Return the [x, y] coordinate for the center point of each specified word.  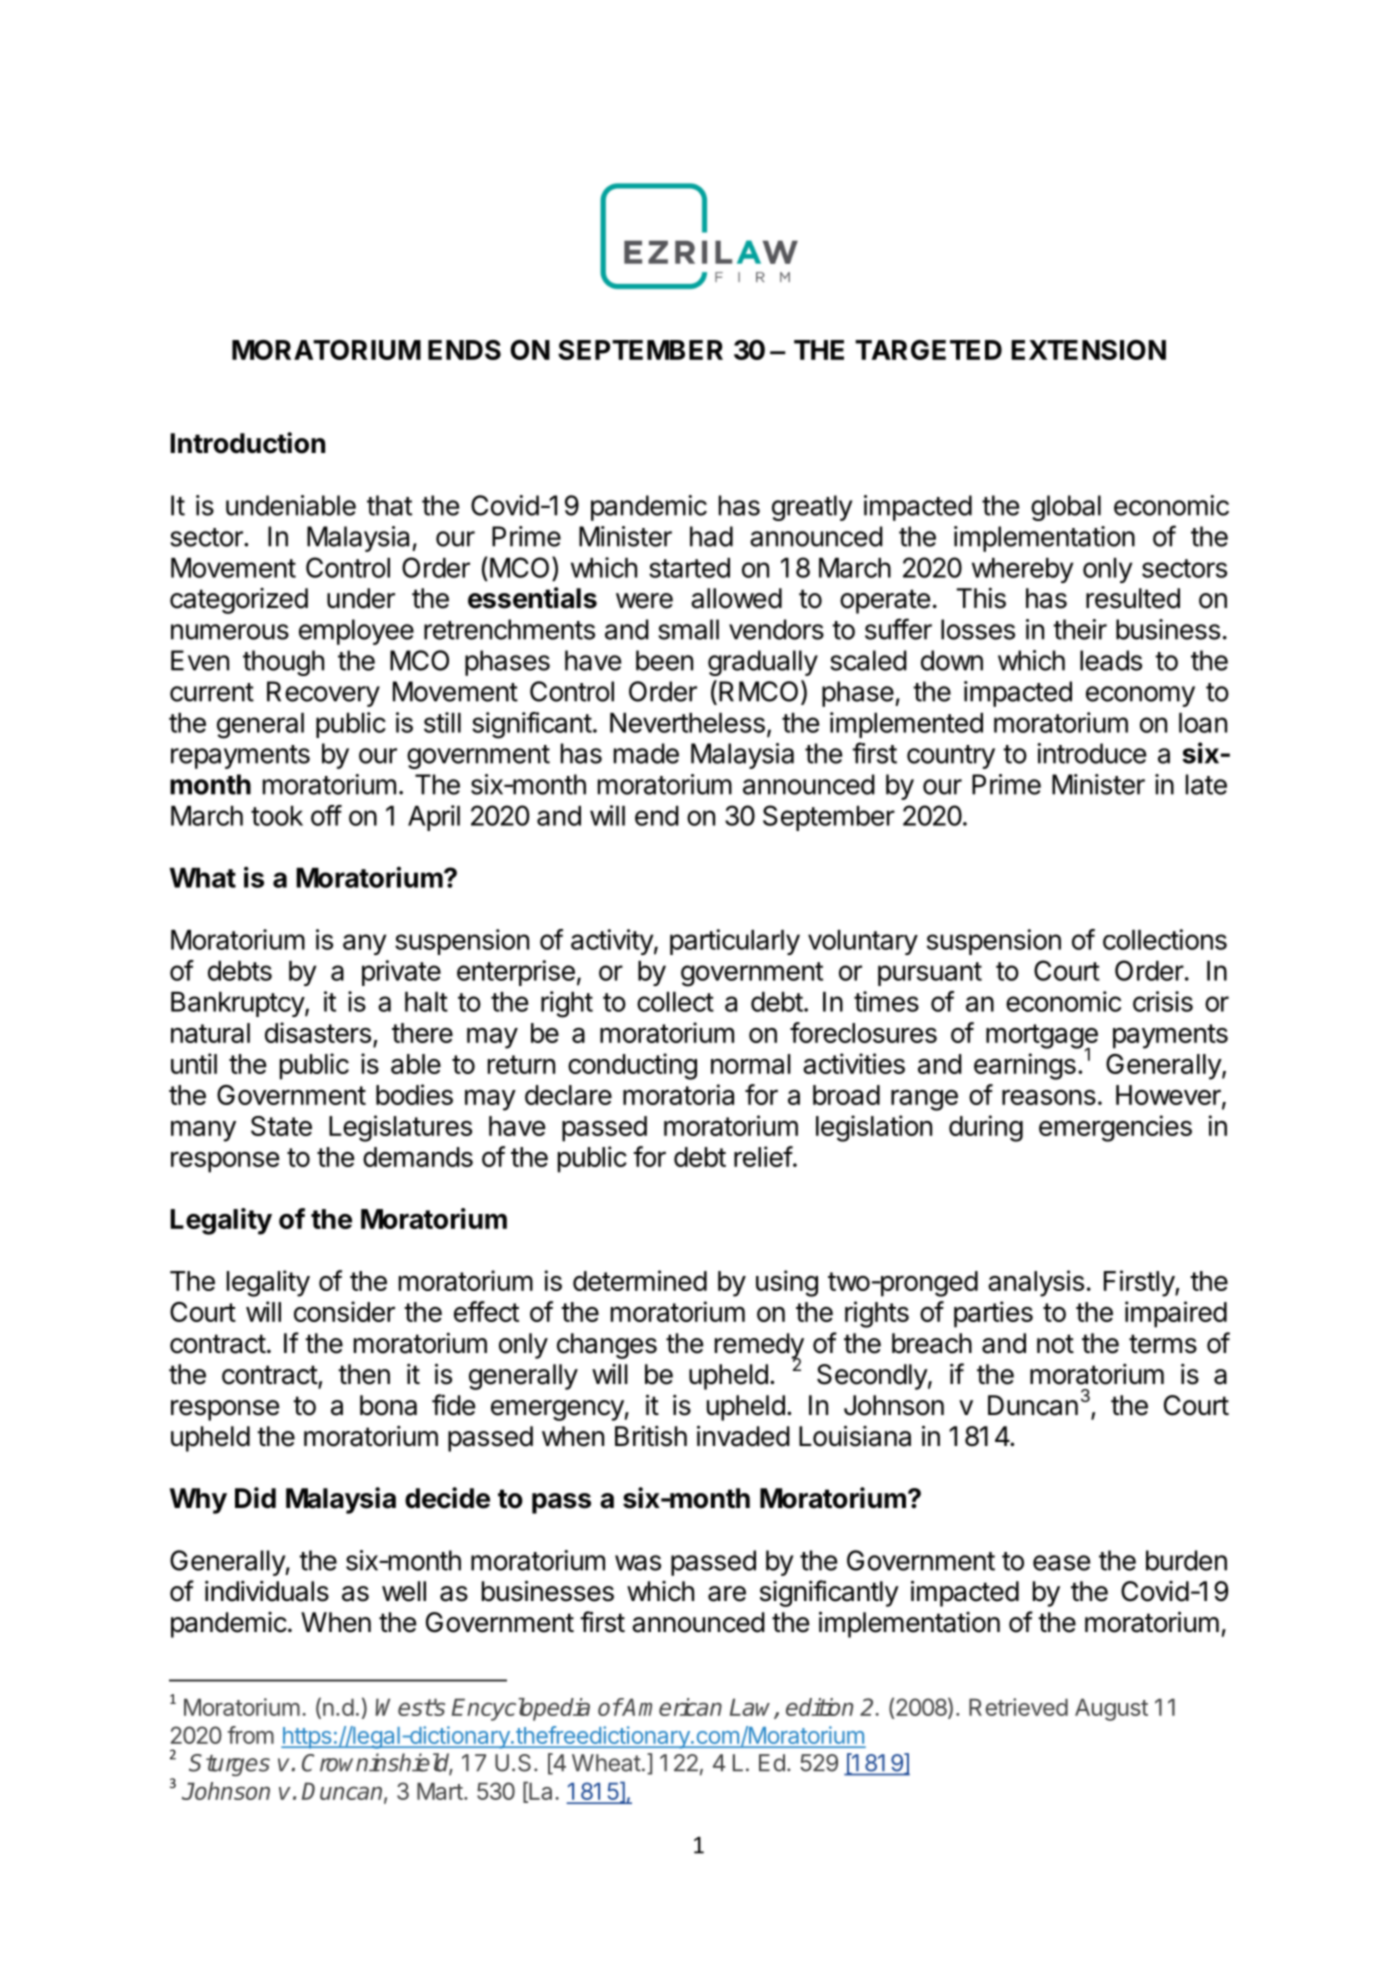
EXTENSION [1088, 350]
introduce [1091, 753]
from [250, 1735]
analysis [1036, 1283]
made [646, 753]
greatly [812, 508]
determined [640, 1280]
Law [753, 1708]
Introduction [247, 443]
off [326, 815]
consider [344, 1311]
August [1111, 1710]
